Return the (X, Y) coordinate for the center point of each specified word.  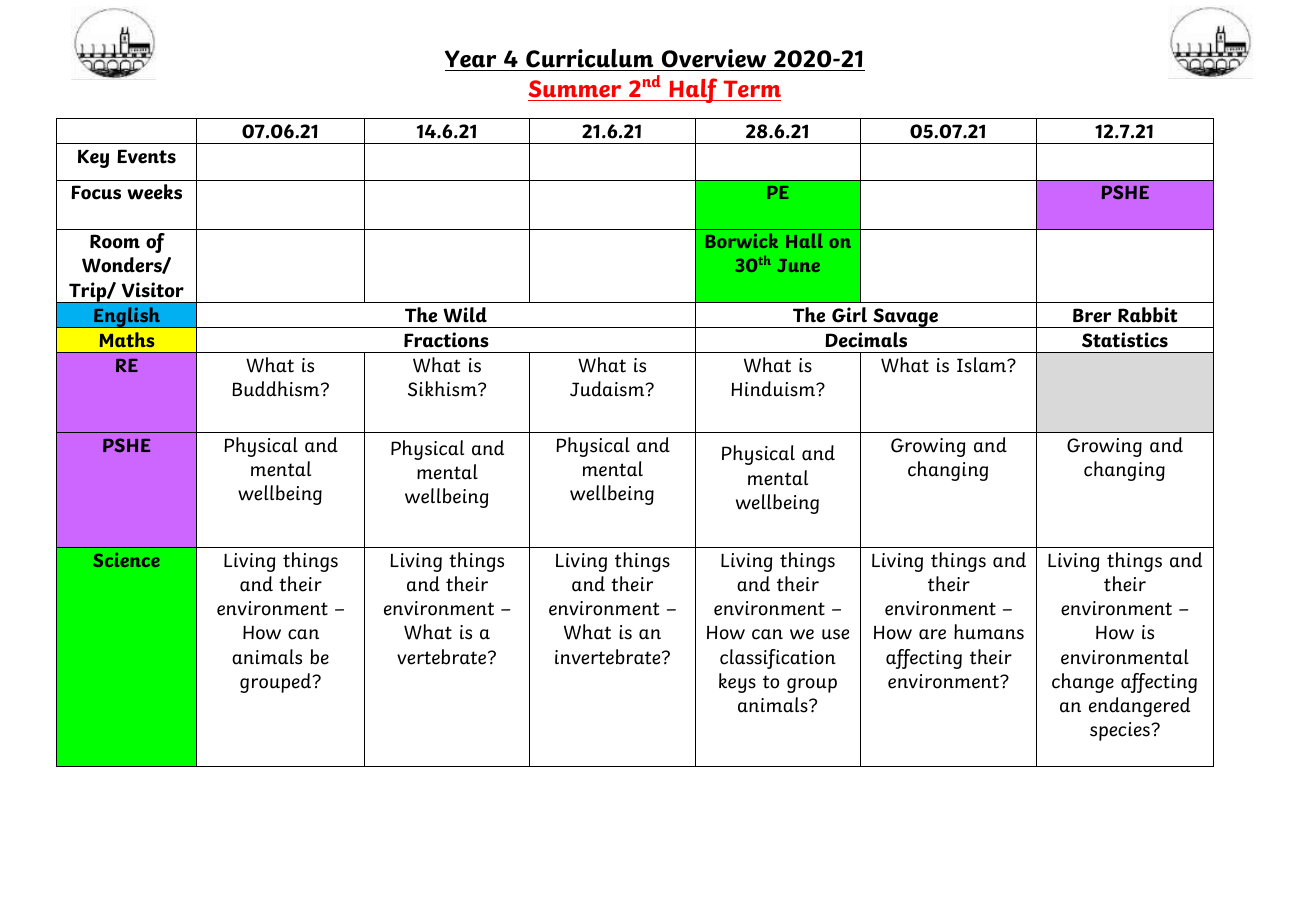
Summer (576, 90)
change (1083, 683)
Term (751, 90)
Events (146, 156)
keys (737, 683)
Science (126, 560)
